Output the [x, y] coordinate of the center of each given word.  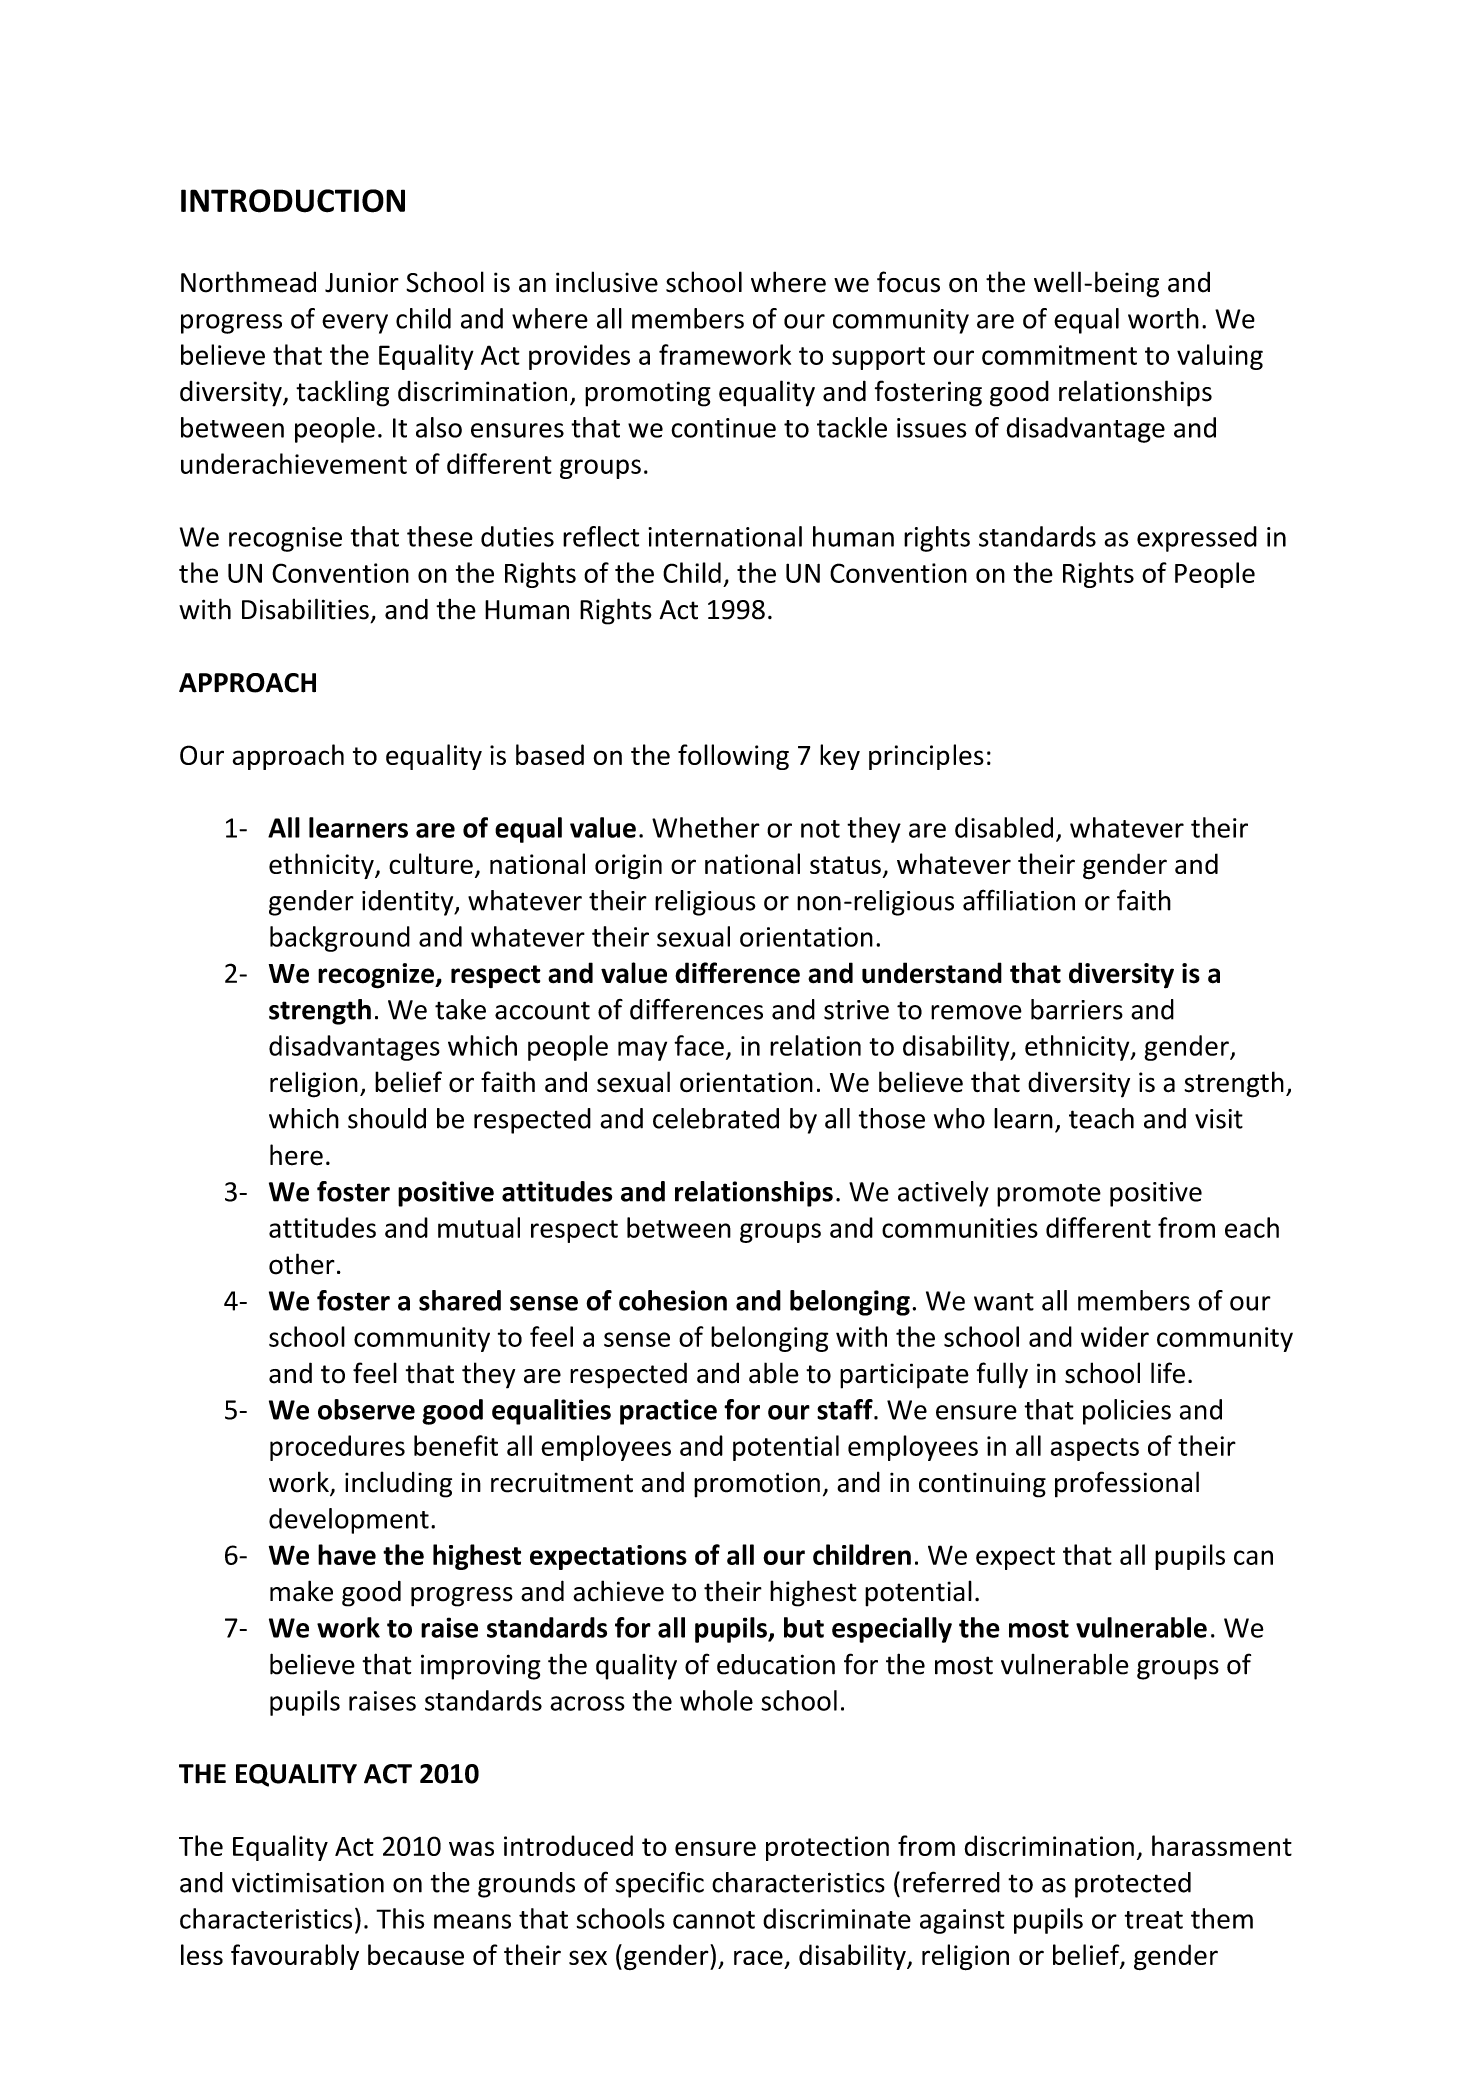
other [302, 1264]
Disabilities [305, 609]
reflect [601, 536]
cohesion [673, 1300]
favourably [295, 1957]
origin [628, 867]
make [301, 1591]
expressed [1197, 539]
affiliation [1019, 900]
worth [1163, 318]
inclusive [607, 282]
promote [1049, 1195]
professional [1127, 1484]
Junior [362, 282]
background [340, 939]
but [804, 1627]
